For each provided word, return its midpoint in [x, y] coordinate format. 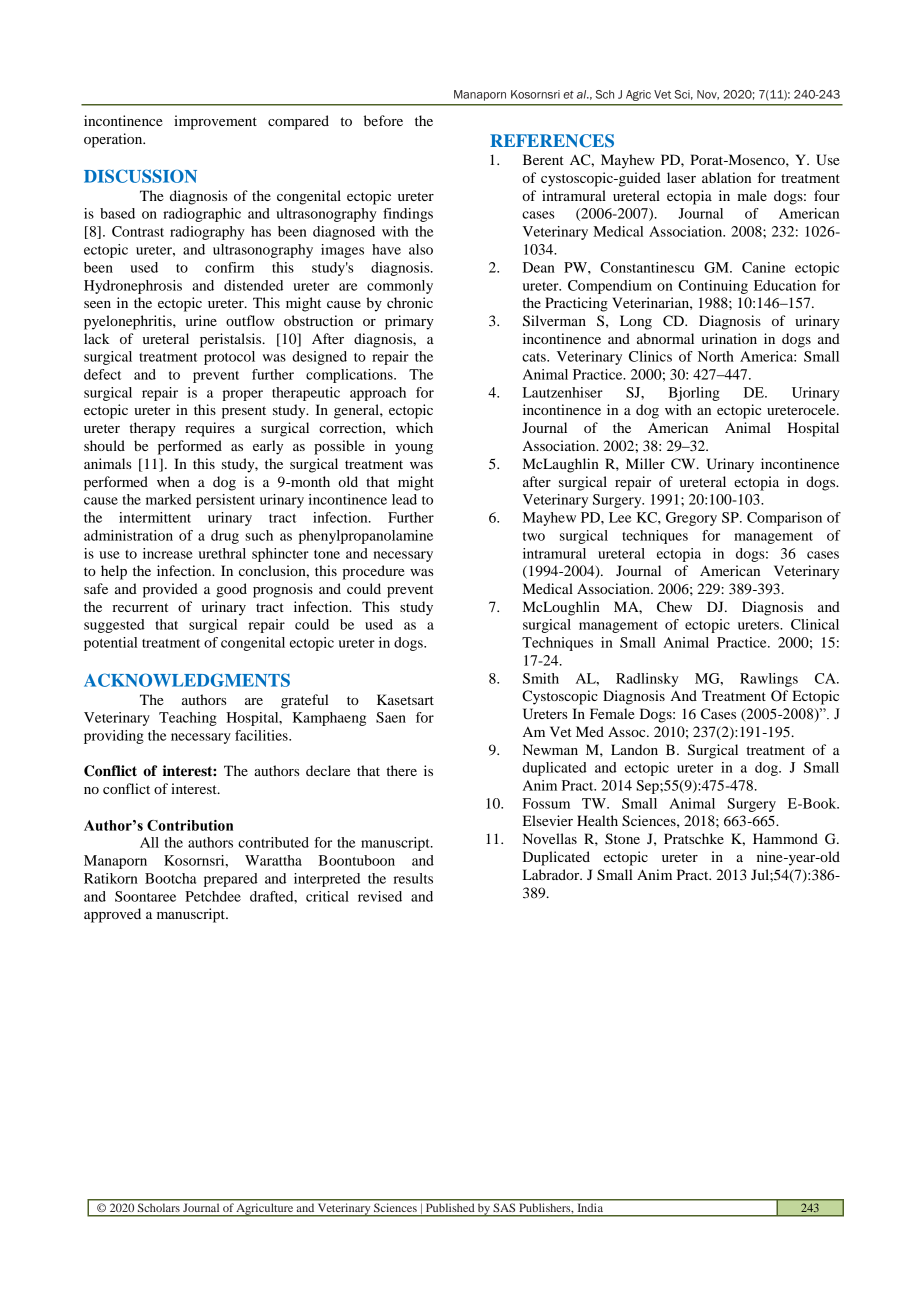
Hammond [785, 838]
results [413, 878]
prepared [231, 880]
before [383, 120]
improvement [215, 122]
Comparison [784, 519]
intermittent [155, 517]
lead [404, 499]
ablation [726, 177]
